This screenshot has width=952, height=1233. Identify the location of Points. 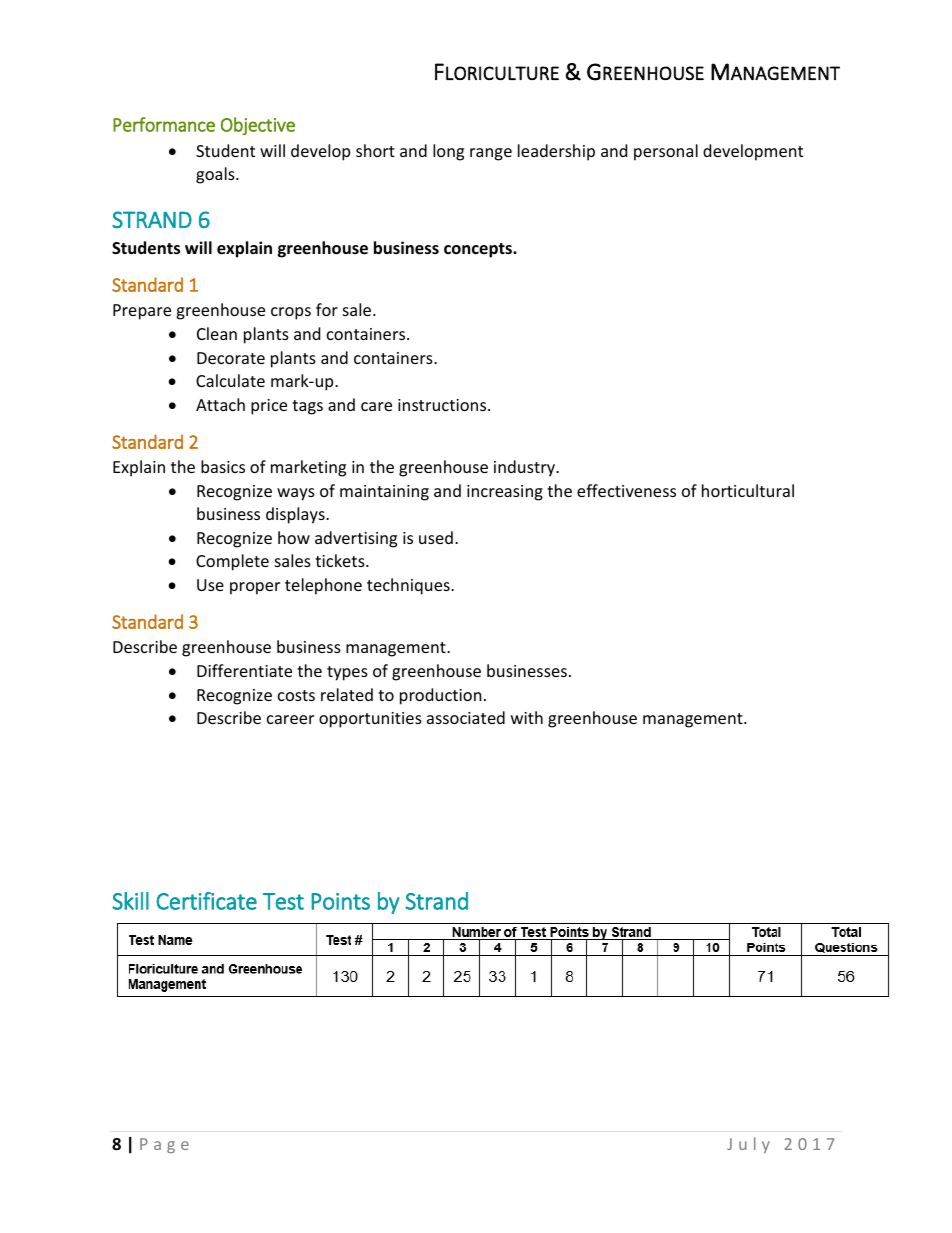
(340, 901).
